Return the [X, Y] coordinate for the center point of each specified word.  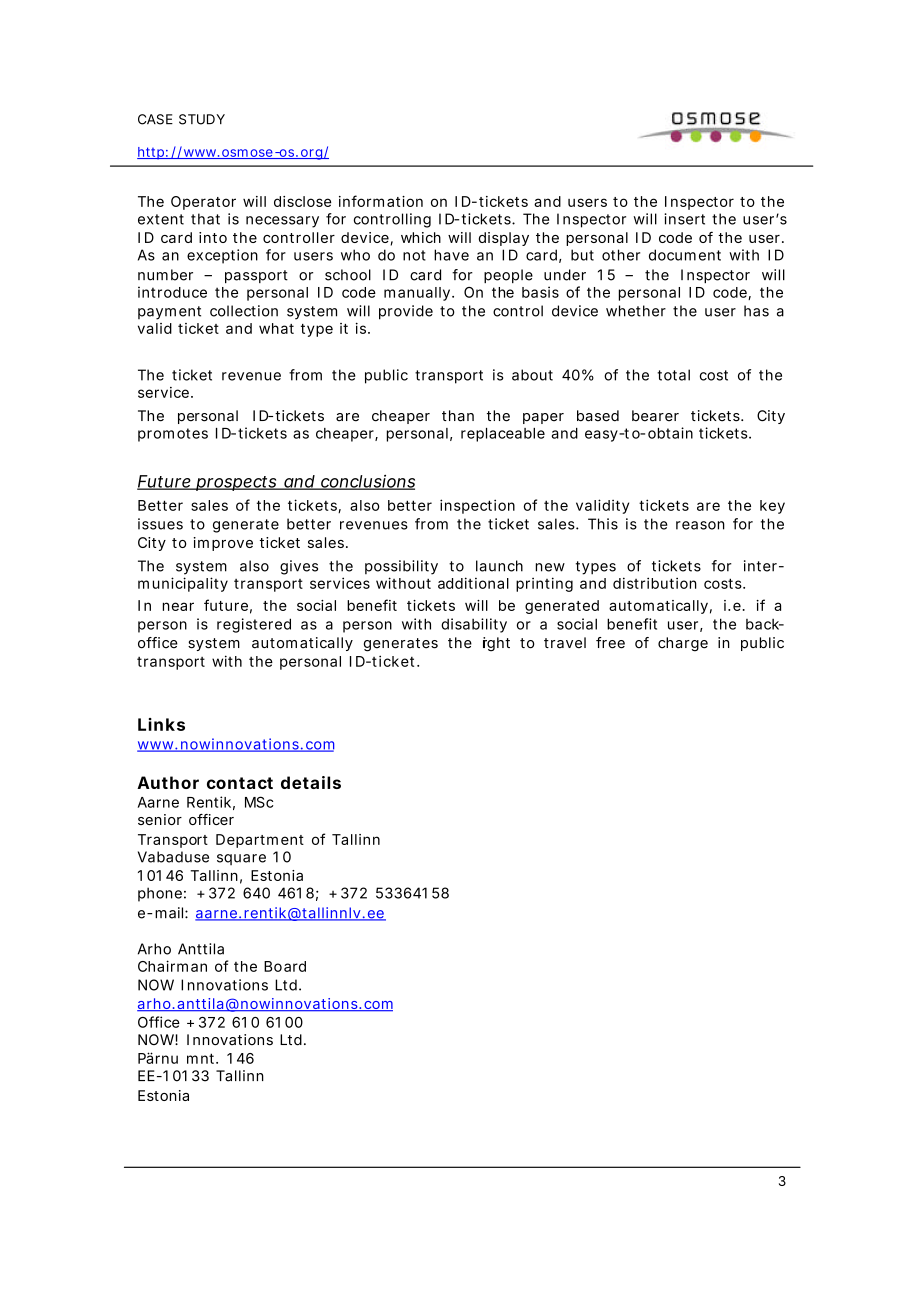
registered [254, 625]
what [276, 328]
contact [240, 783]
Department [260, 841]
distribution [655, 583]
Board [285, 966]
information [381, 201]
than [458, 416]
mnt [202, 1058]
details [311, 782]
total [673, 375]
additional [473, 583]
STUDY [202, 119]
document [685, 255]
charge [683, 644]
